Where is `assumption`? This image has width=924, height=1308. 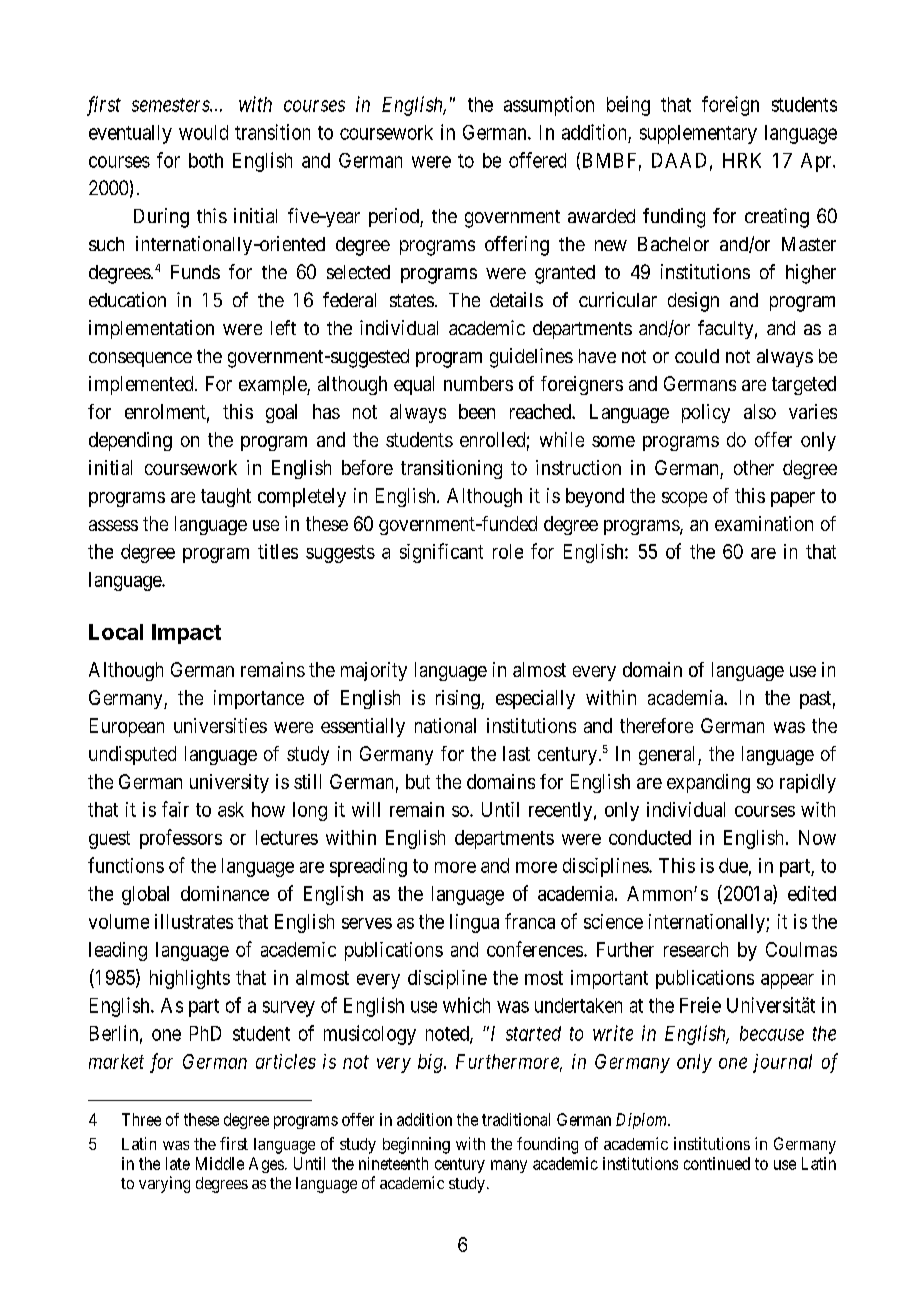 assumption is located at coordinates (549, 106).
